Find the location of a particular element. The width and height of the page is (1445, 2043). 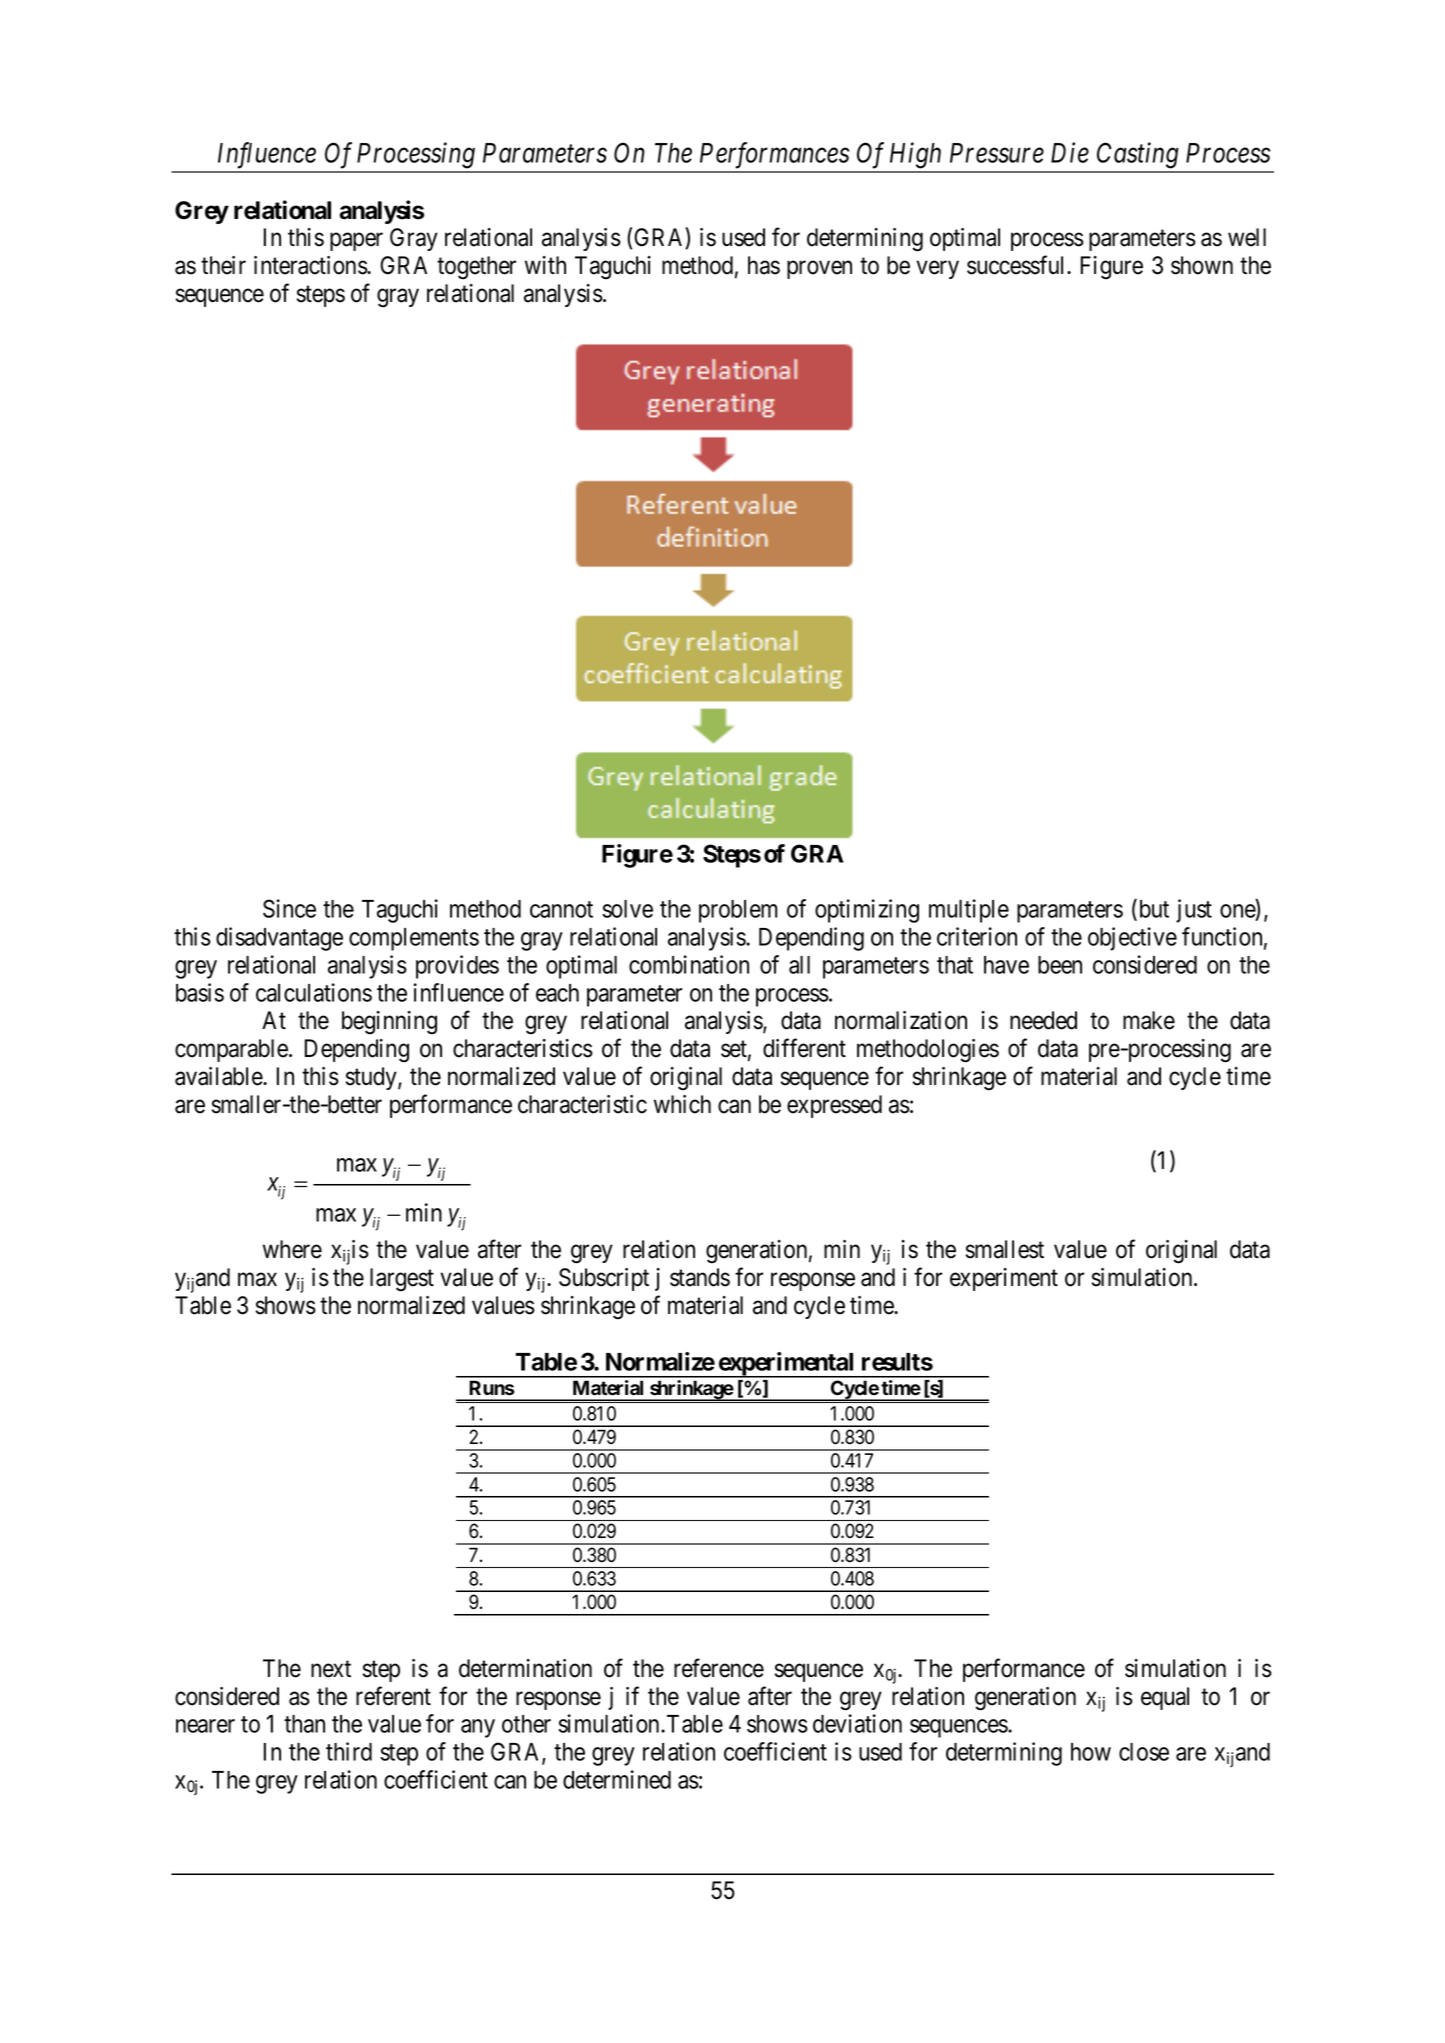

than is located at coordinates (304, 1724).
